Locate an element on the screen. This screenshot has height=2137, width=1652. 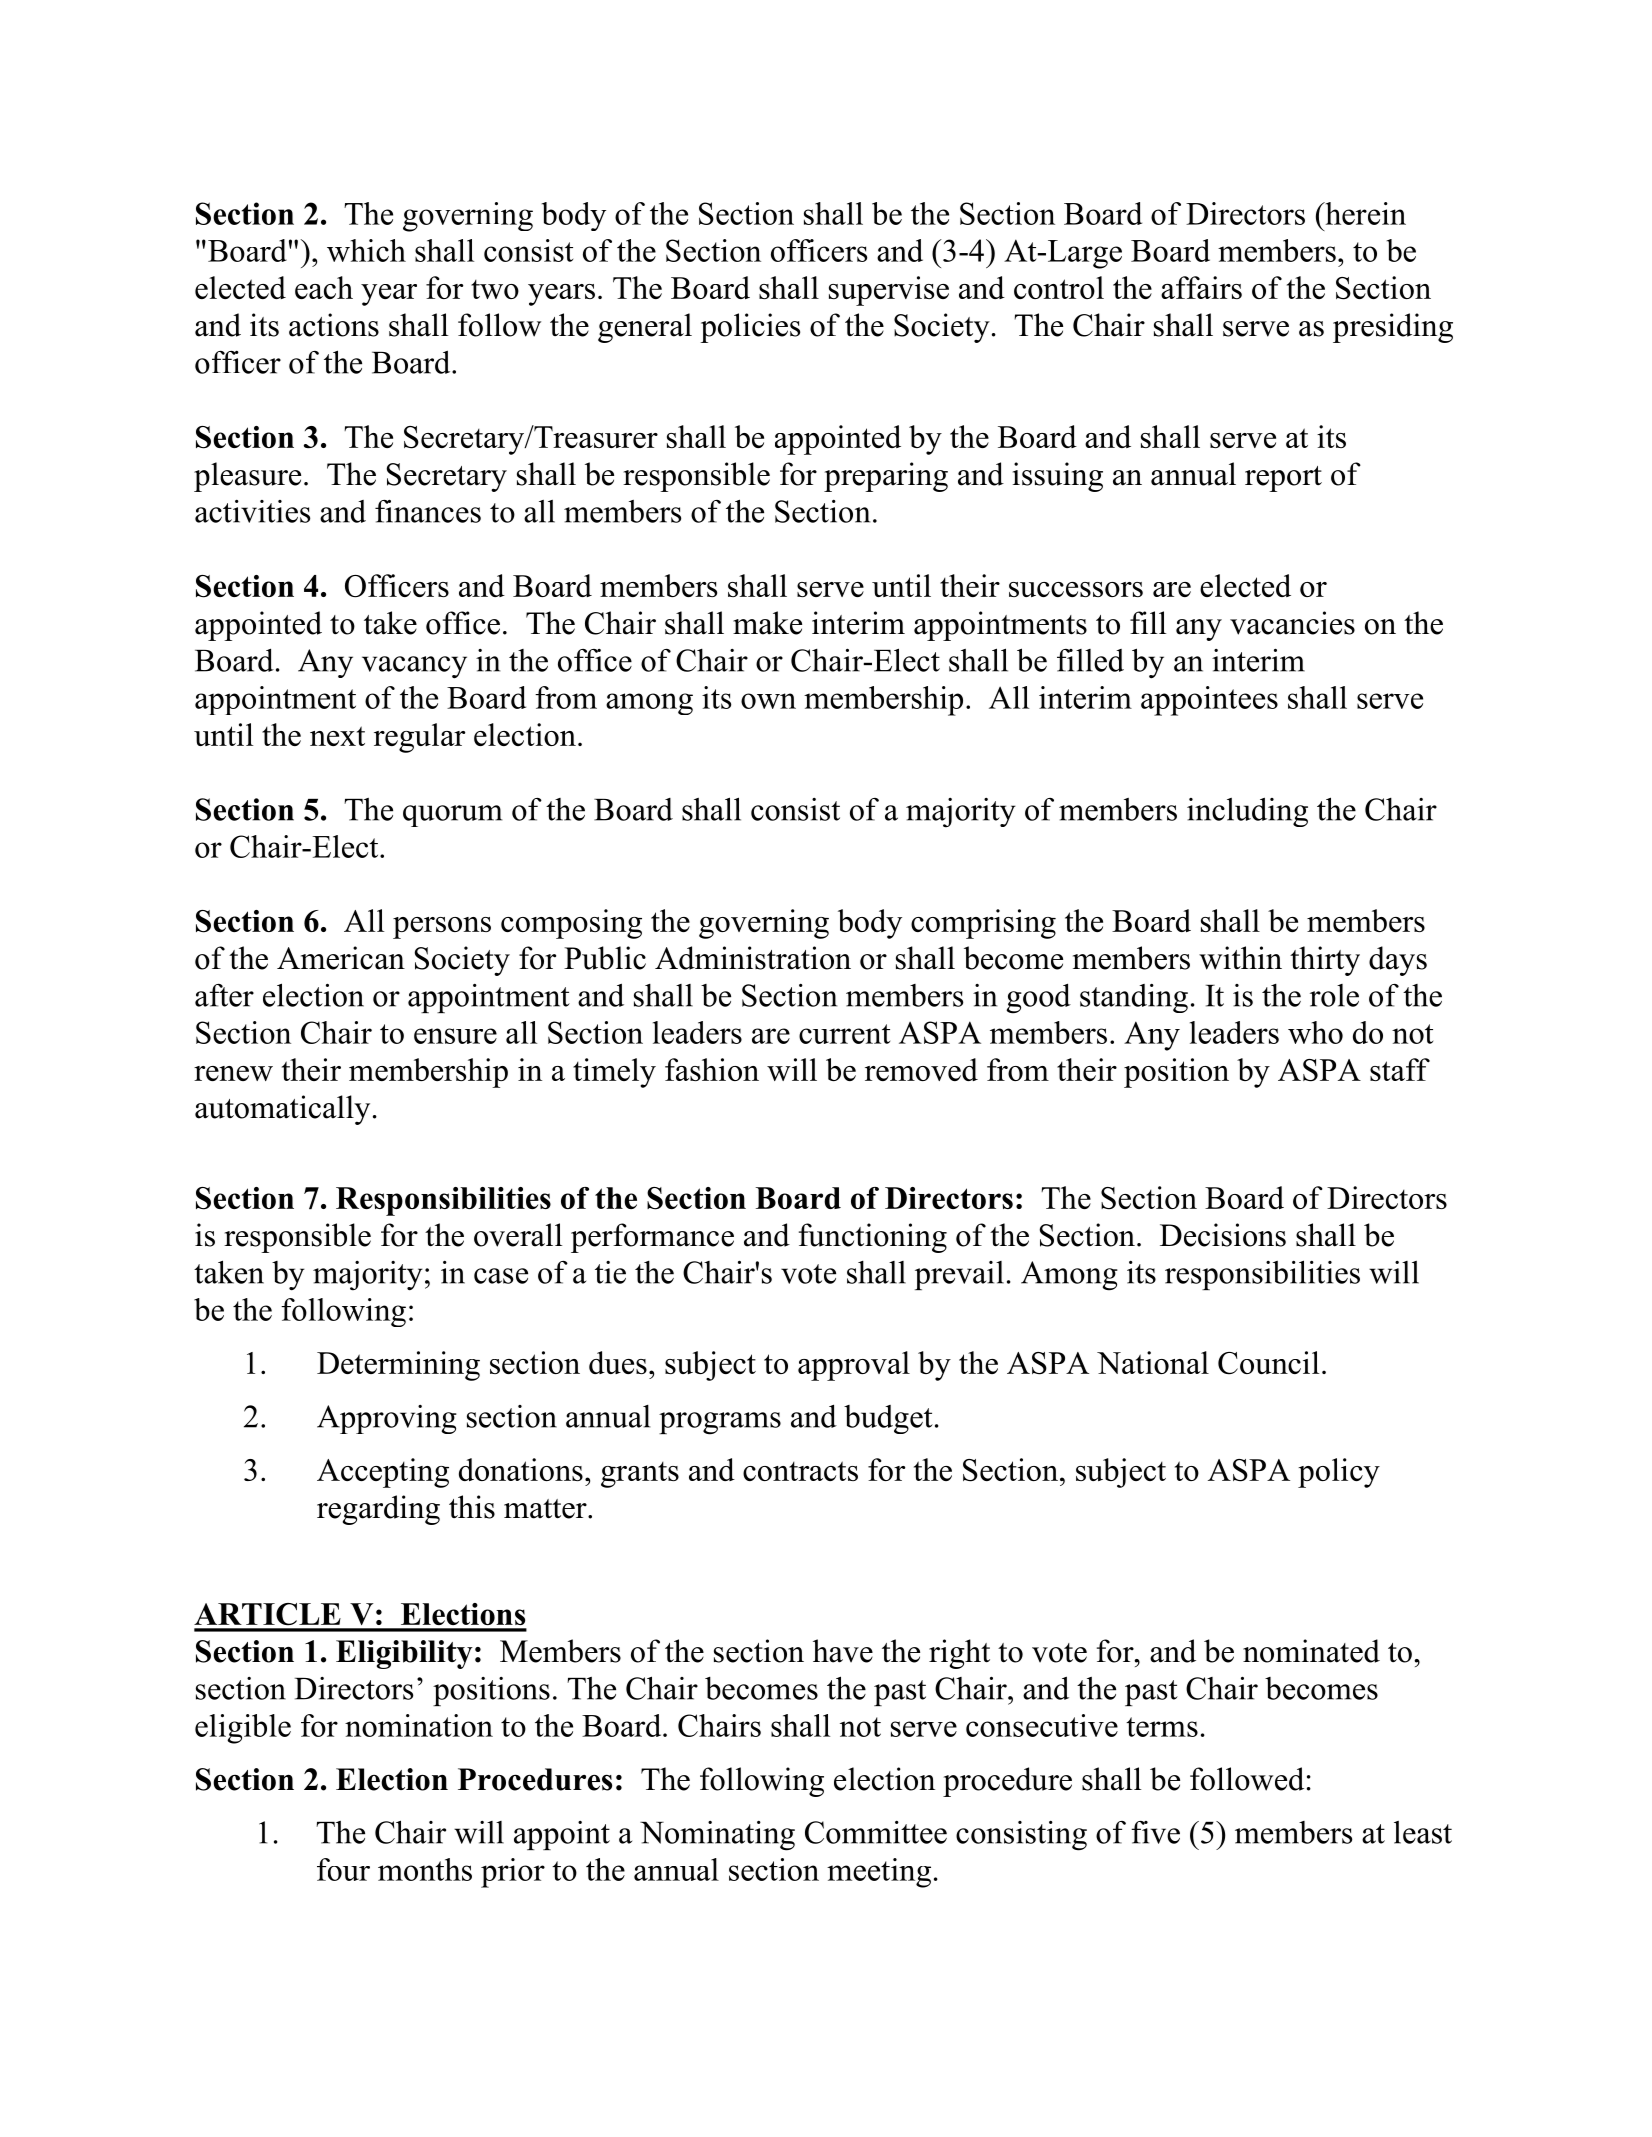
approval is located at coordinates (854, 1366).
